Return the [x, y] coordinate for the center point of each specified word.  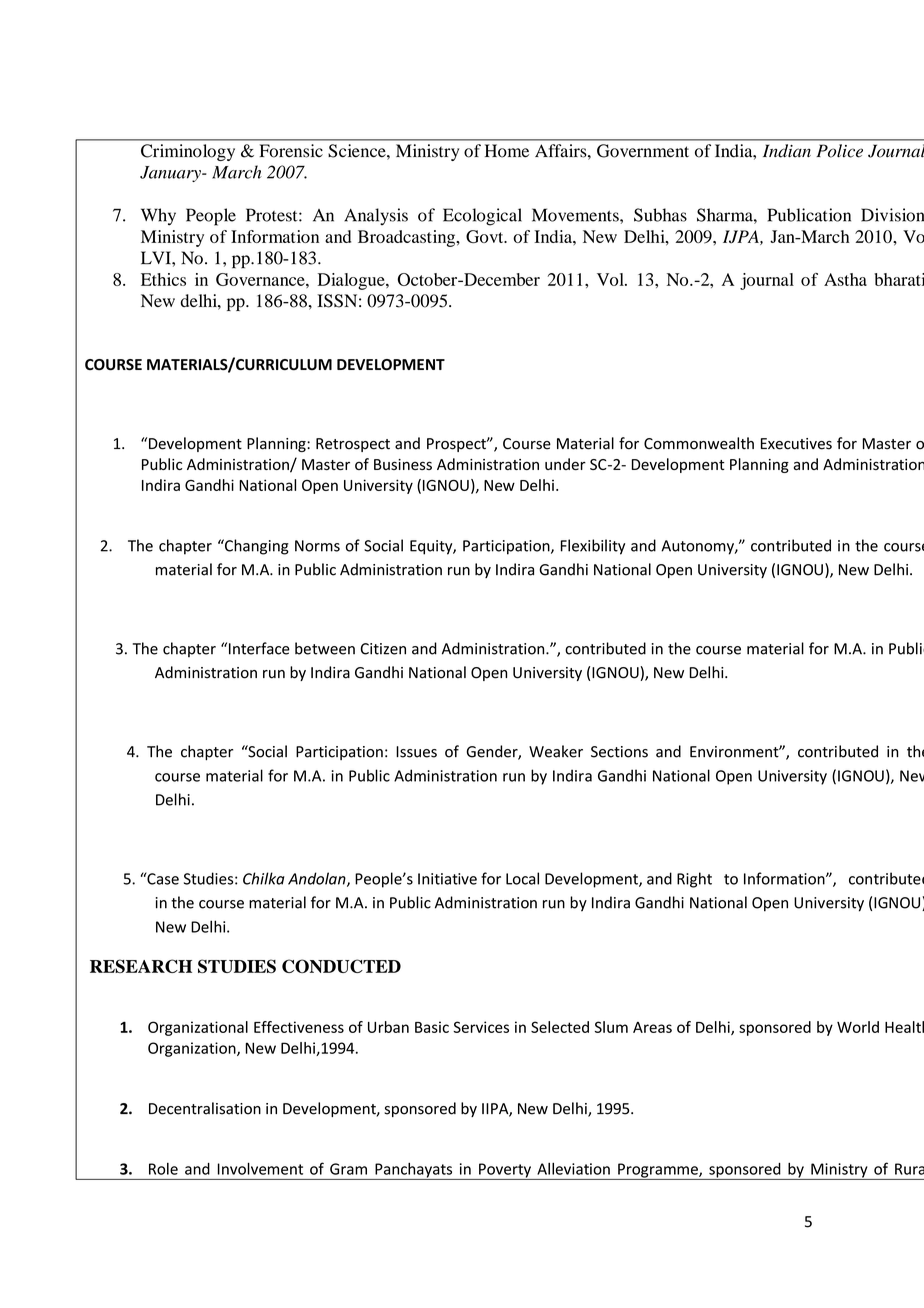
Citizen [383, 649]
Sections [619, 752]
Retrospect [353, 445]
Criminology [188, 152]
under [565, 464]
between [325, 648]
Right [694, 880]
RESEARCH [141, 966]
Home [507, 151]
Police [839, 151]
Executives [796, 444]
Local [522, 878]
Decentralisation [205, 1108]
